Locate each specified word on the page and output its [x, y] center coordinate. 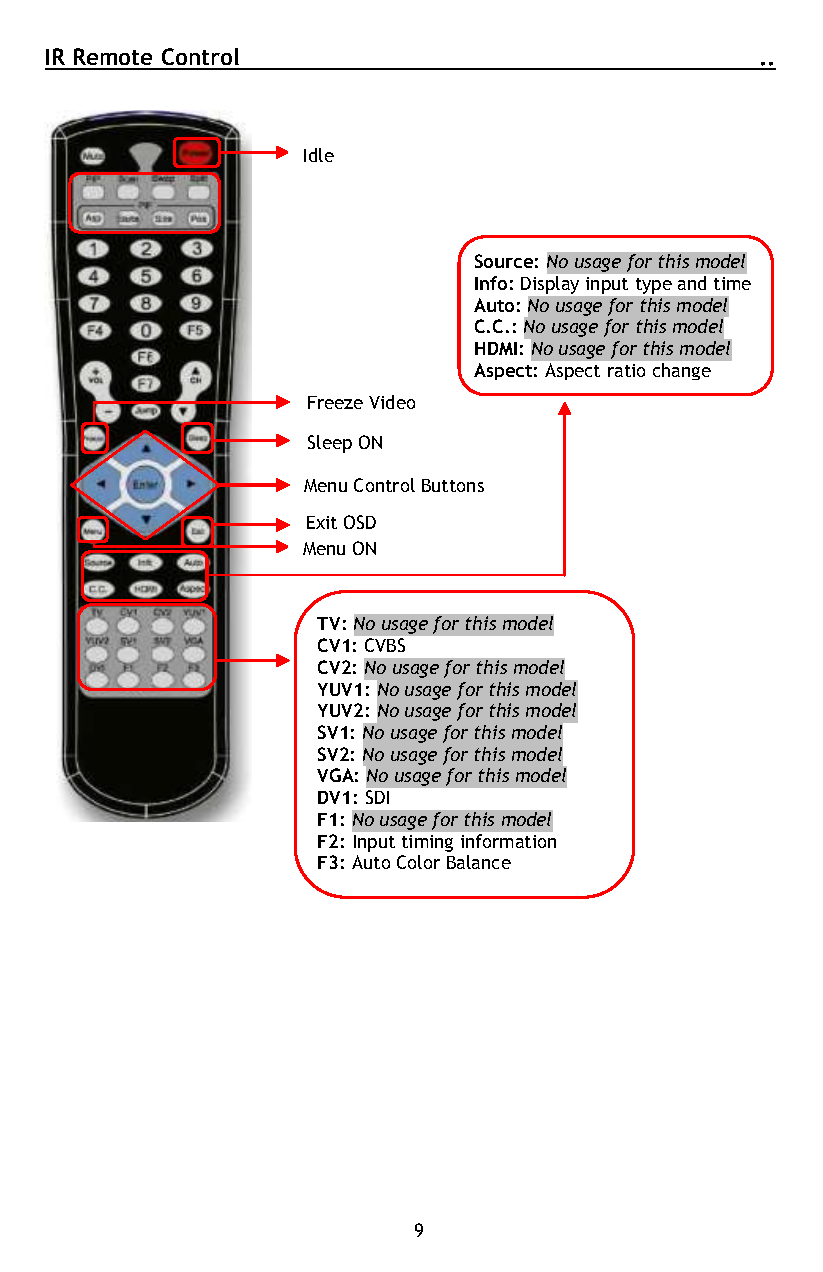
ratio [626, 370]
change [682, 371]
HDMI [496, 348]
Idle [319, 155]
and [692, 283]
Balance [479, 862]
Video [392, 402]
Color [418, 862]
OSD [360, 522]
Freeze [335, 402]
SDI [377, 797]
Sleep [330, 444]
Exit [322, 522]
